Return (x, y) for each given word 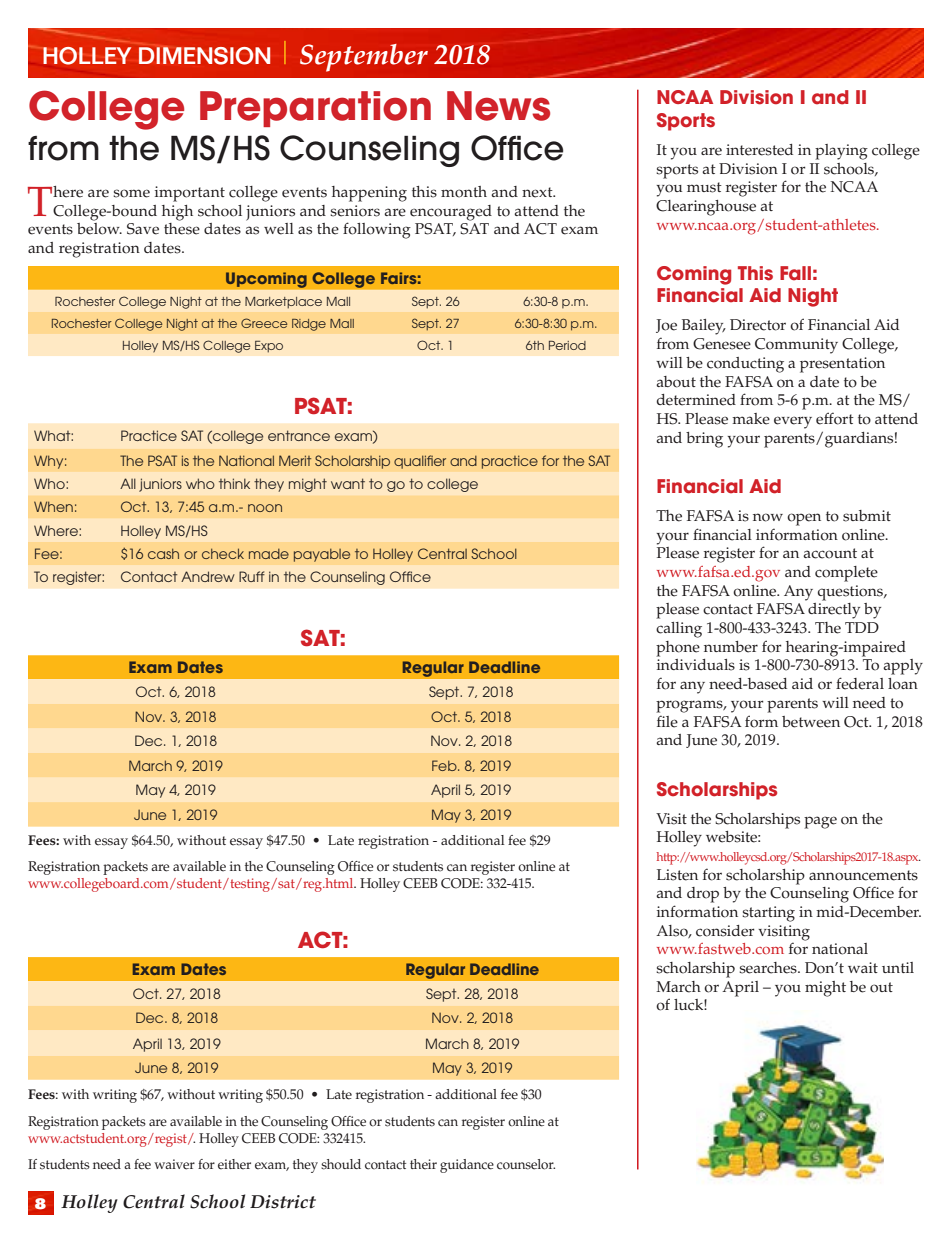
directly (834, 611)
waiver (174, 1164)
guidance (467, 1166)
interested (759, 150)
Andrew (208, 576)
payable (322, 555)
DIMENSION (204, 56)
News (498, 106)
